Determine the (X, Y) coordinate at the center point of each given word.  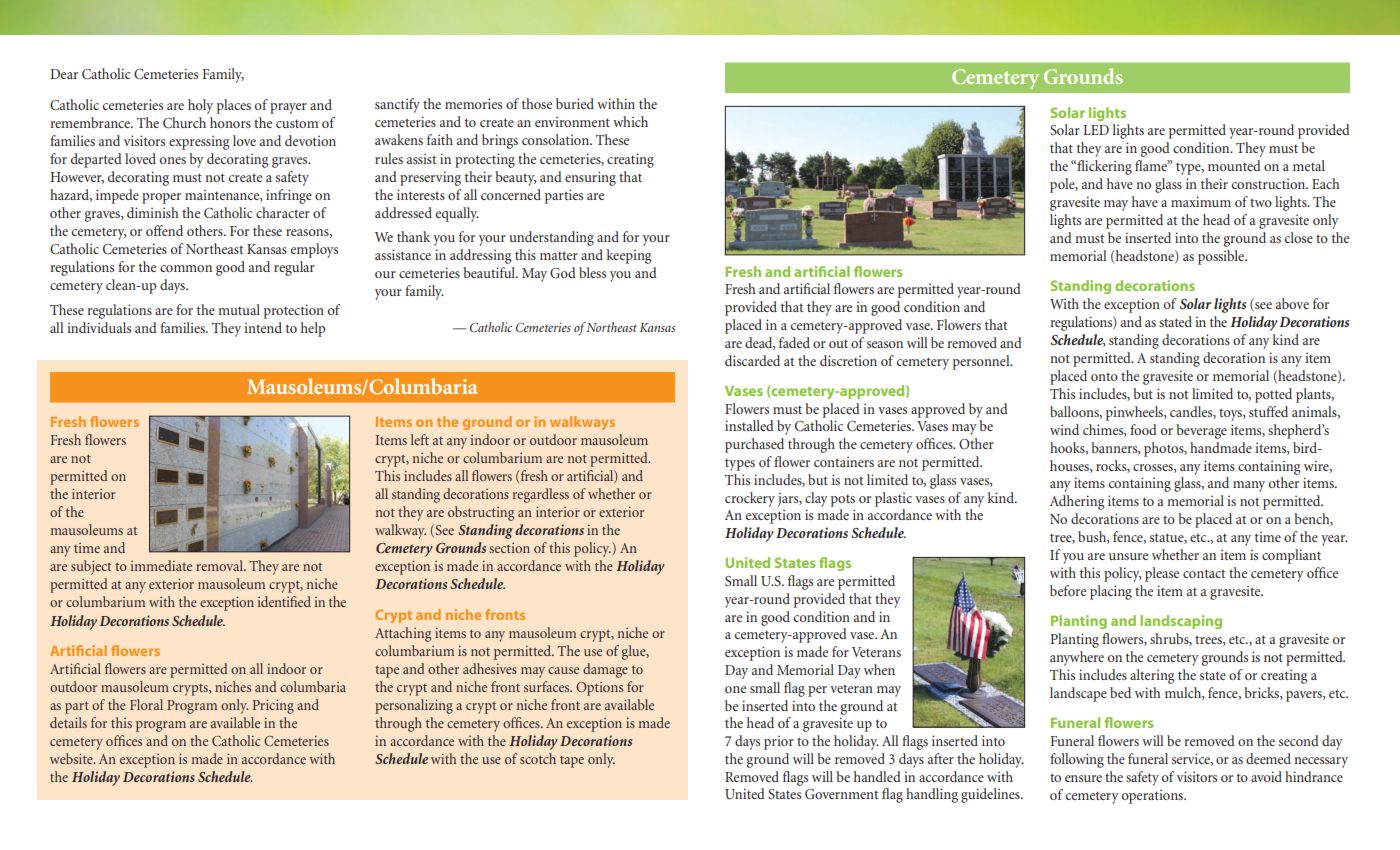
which (630, 121)
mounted (1234, 165)
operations (1153, 797)
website (72, 758)
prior (779, 743)
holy (200, 106)
